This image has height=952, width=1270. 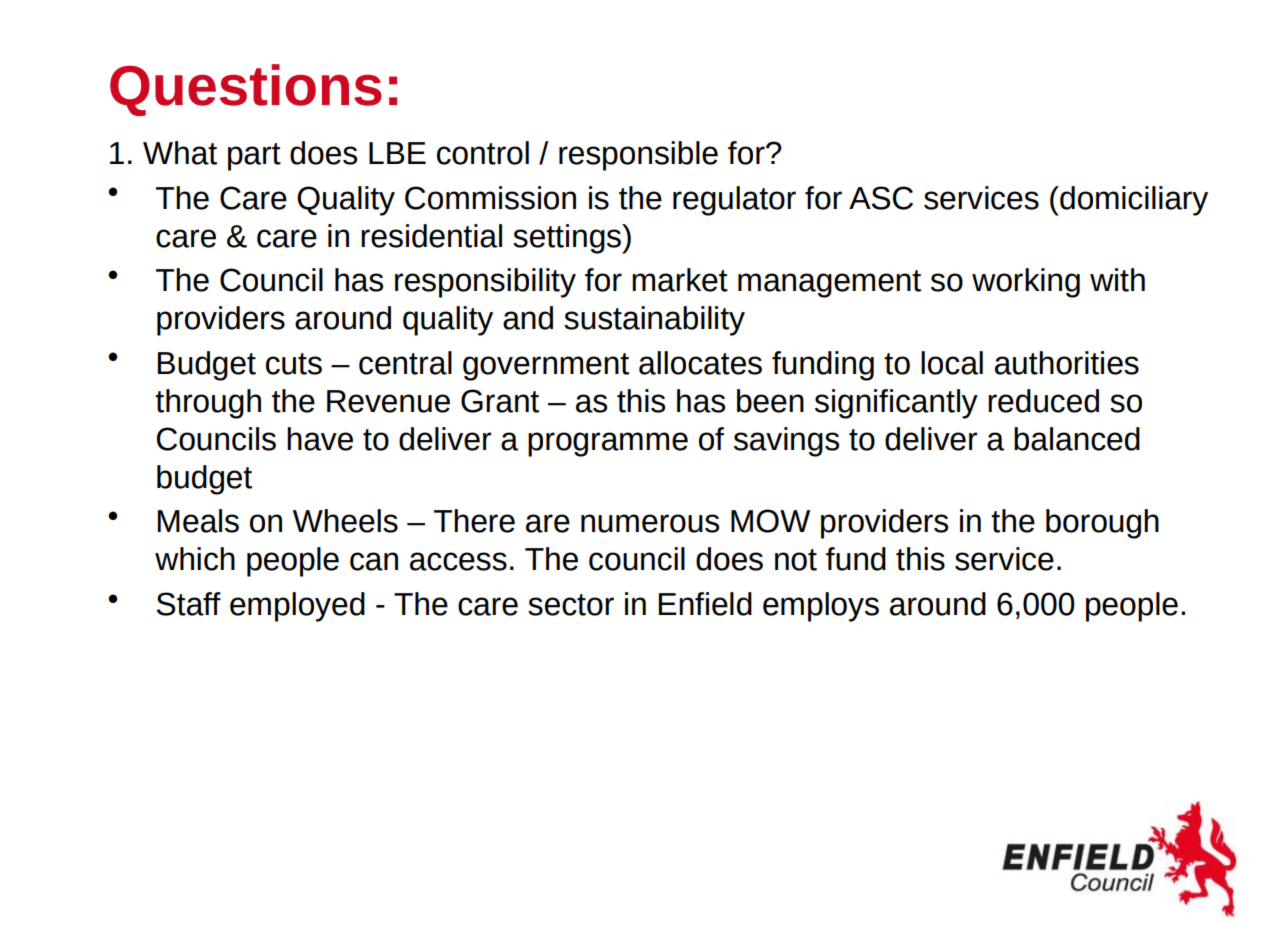 I want to click on local, so click(x=952, y=363).
